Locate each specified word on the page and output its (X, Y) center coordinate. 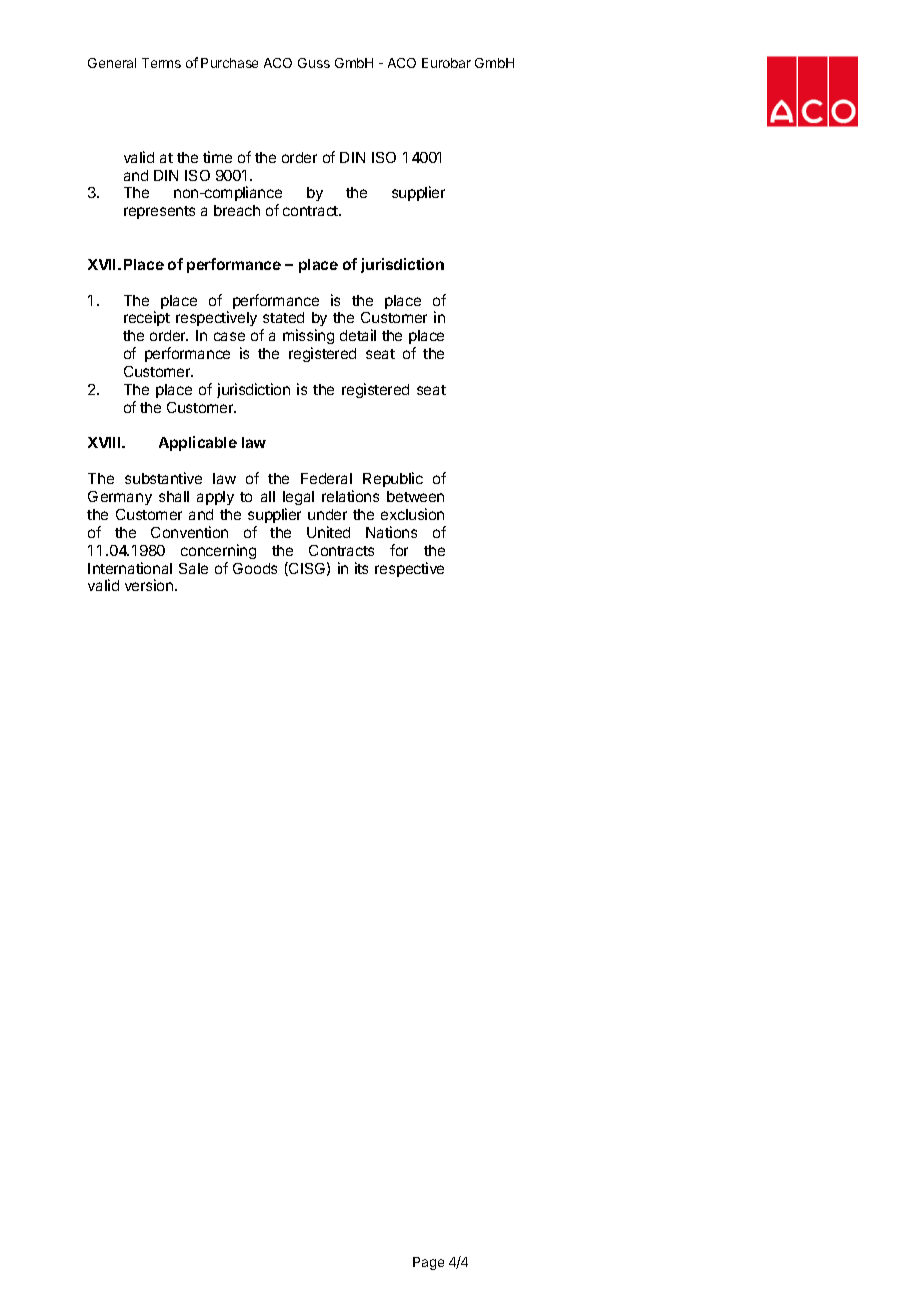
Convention (189, 532)
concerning (218, 551)
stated (283, 317)
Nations (391, 532)
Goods (255, 568)
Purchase (229, 63)
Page (428, 1263)
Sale (193, 568)
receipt (147, 318)
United (328, 532)
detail (358, 335)
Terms (161, 63)
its (361, 568)
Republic (393, 479)
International (130, 568)
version (150, 585)
